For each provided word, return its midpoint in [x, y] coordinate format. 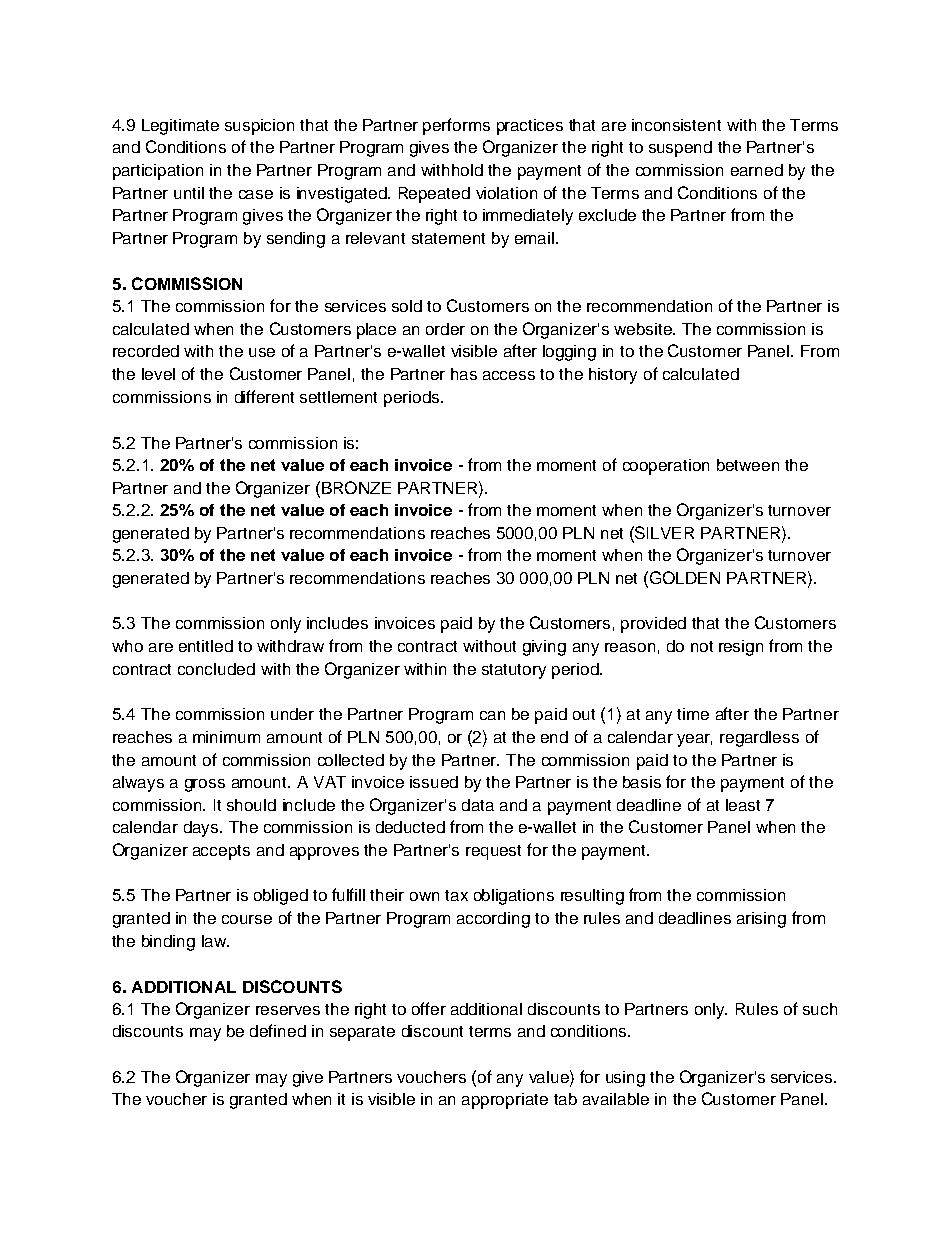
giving [544, 648]
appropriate [505, 1101]
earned [757, 170]
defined [278, 1030]
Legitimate [180, 127]
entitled [206, 646]
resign [741, 648]
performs [456, 126]
